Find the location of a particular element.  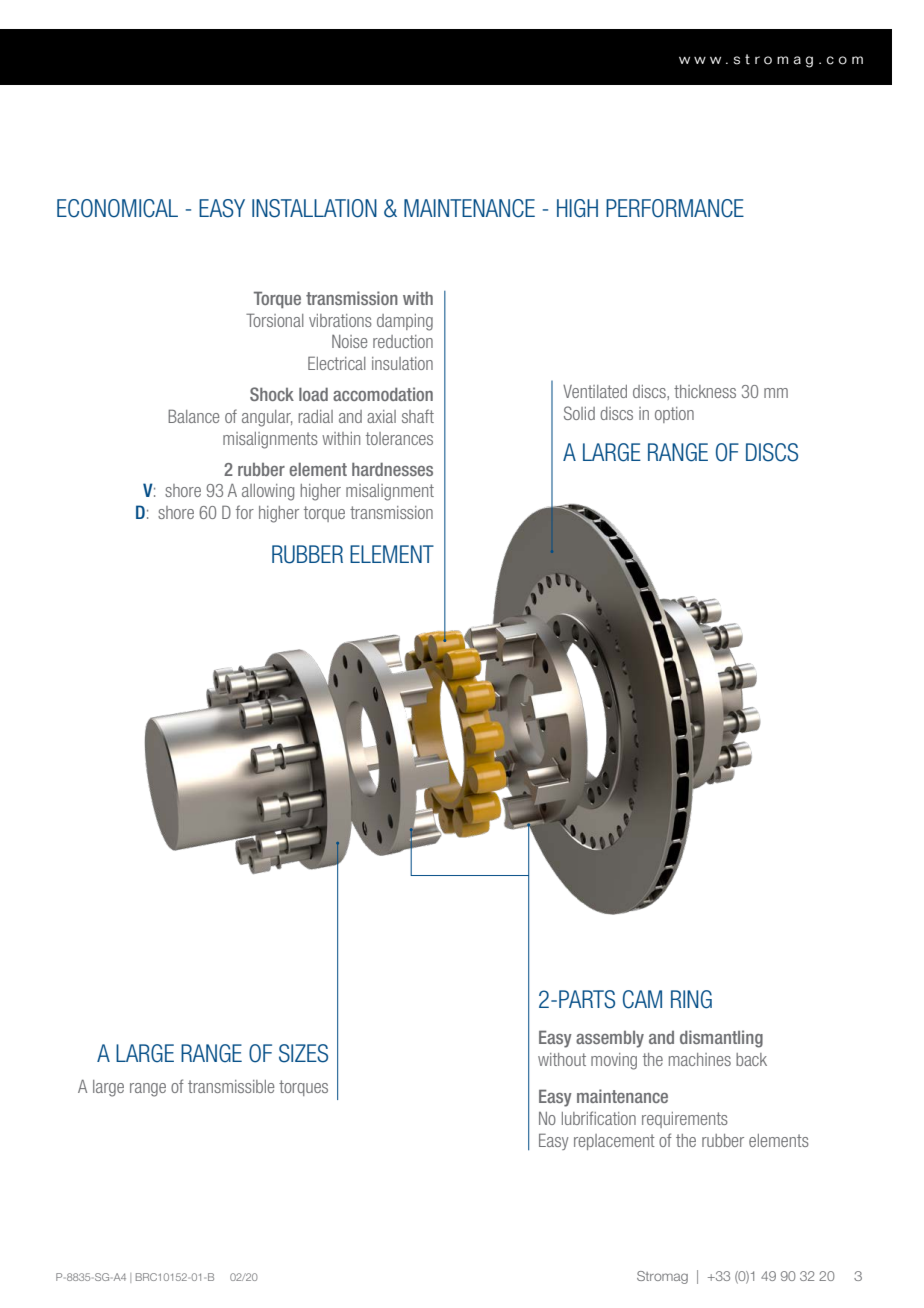

damping is located at coordinates (405, 322).
